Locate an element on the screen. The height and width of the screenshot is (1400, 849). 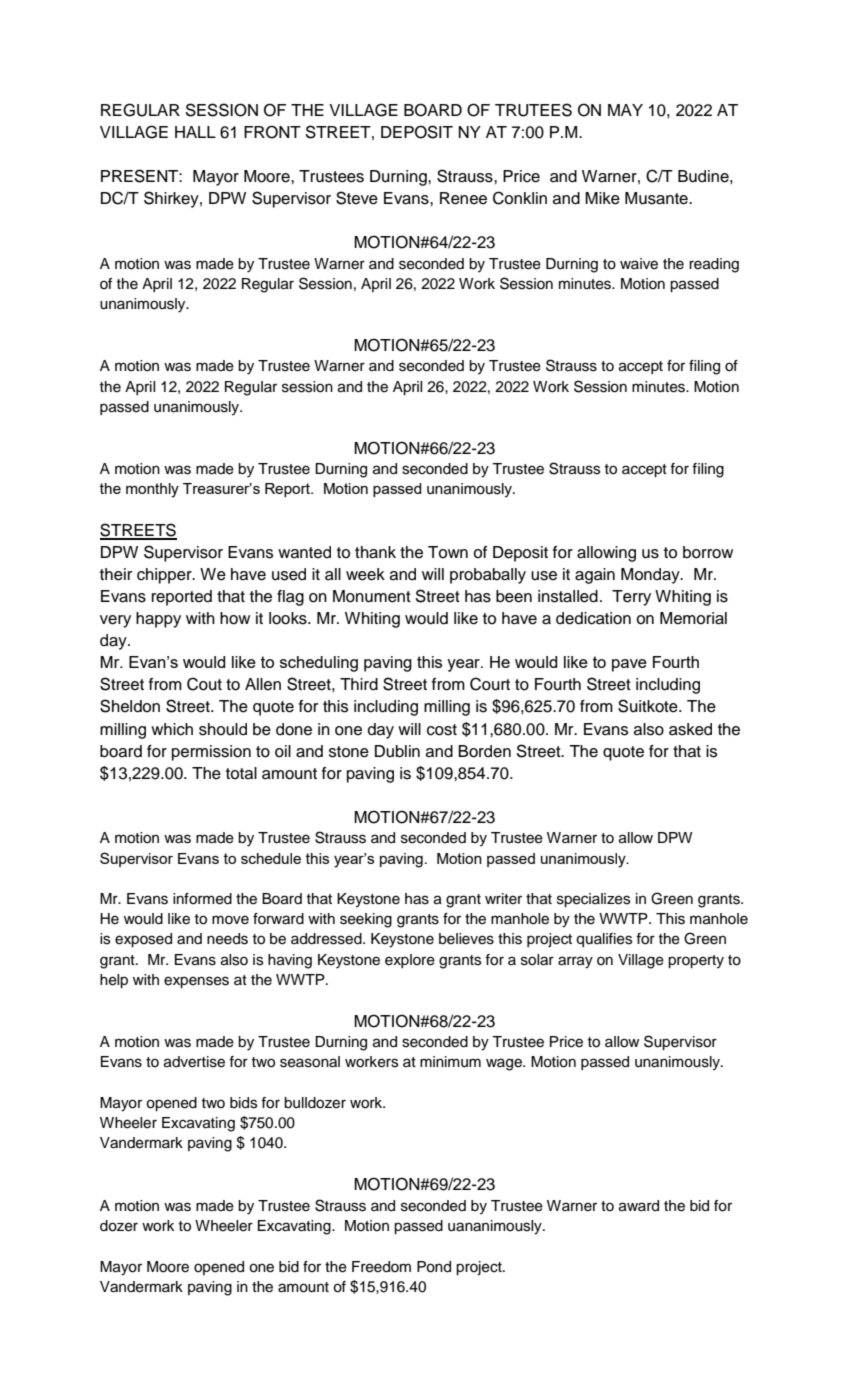
monthly is located at coordinates (152, 490).
